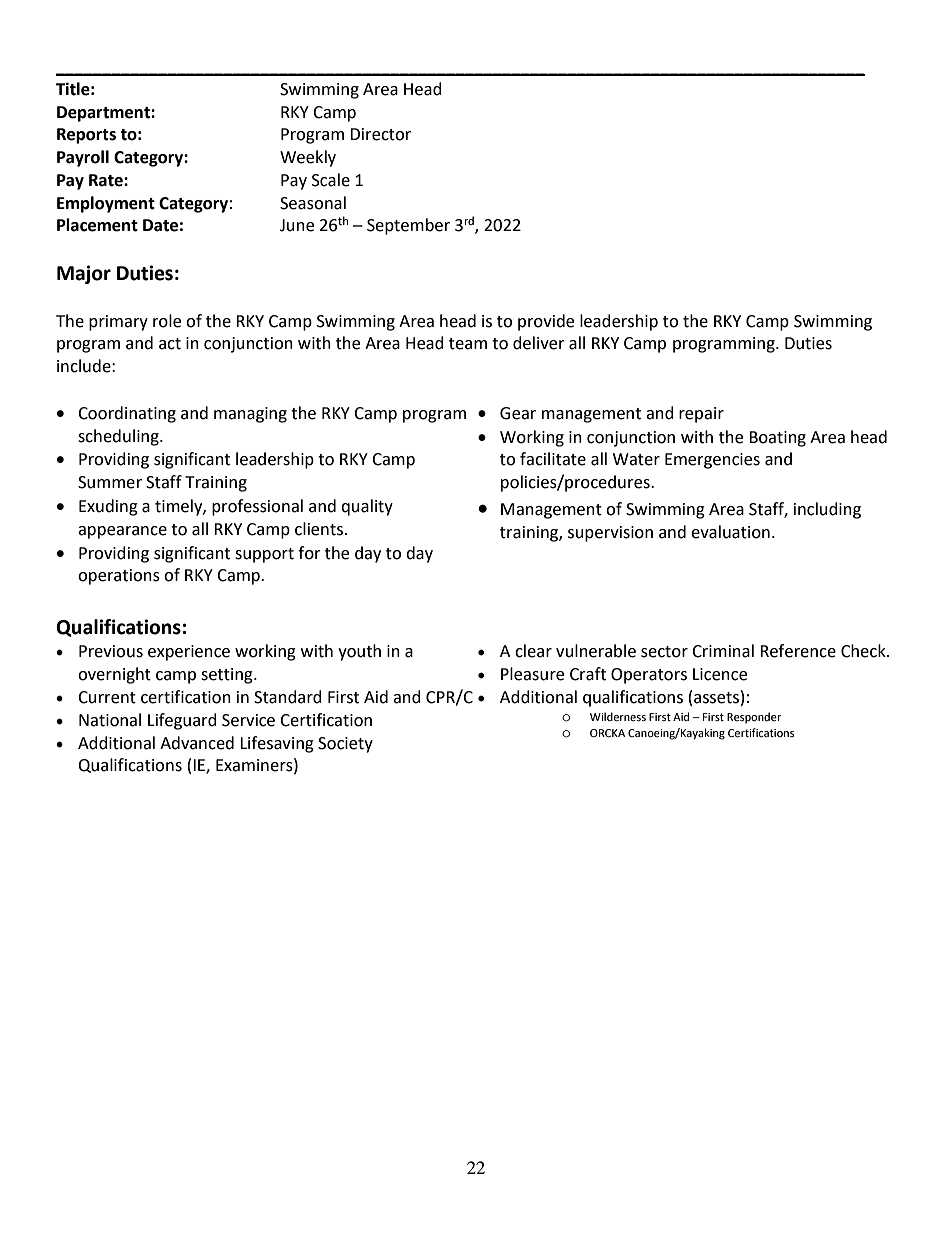  Describe the element at coordinates (380, 134) in the document. I see `Director` at that location.
